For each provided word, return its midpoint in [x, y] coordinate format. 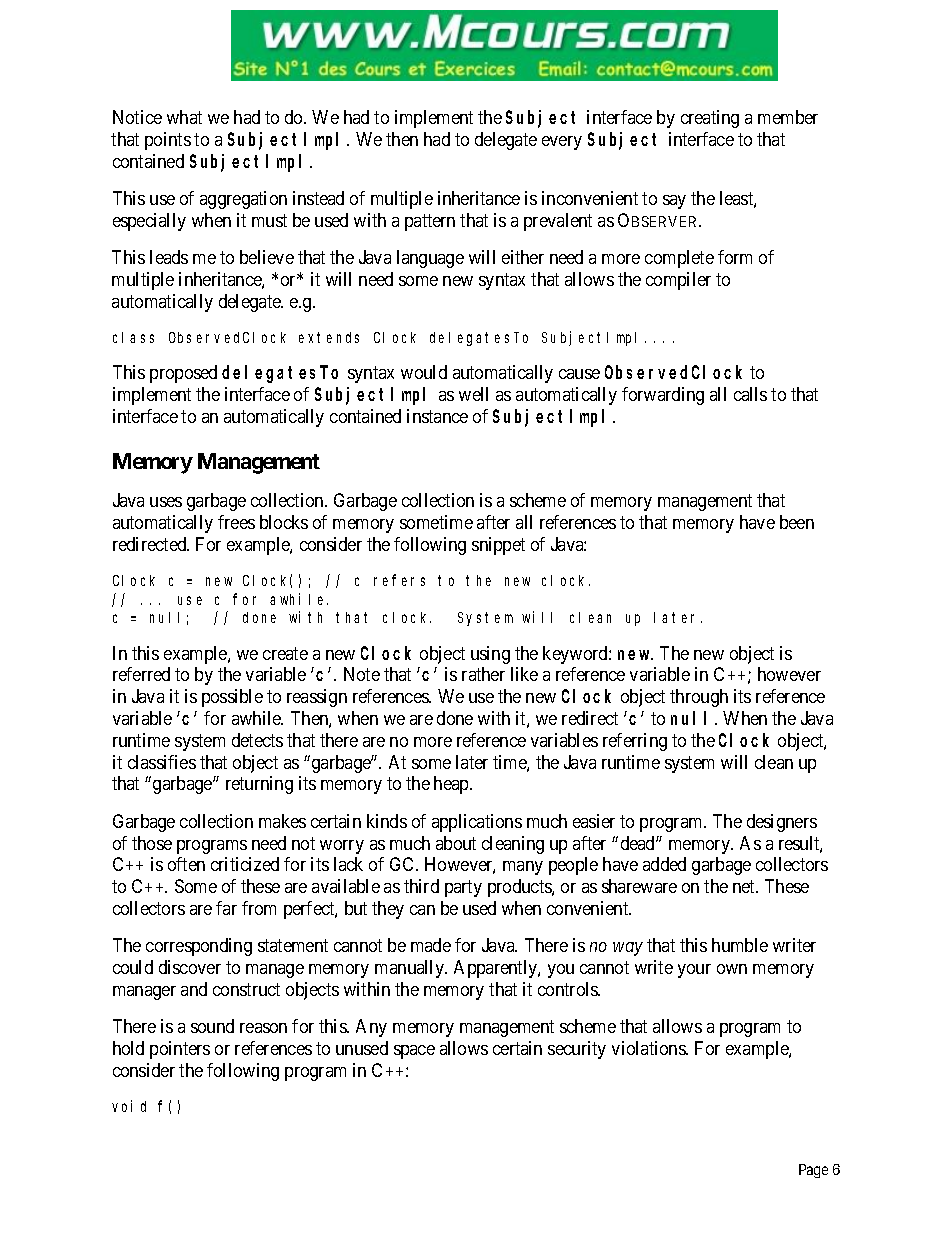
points [168, 141]
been [797, 522]
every [562, 143]
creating [710, 119]
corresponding [199, 947]
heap [452, 785]
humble [740, 945]
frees [236, 522]
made [431, 945]
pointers [180, 1050]
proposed [183, 374]
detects [257, 740]
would [424, 372]
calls [750, 394]
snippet [498, 546]
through [699, 698]
